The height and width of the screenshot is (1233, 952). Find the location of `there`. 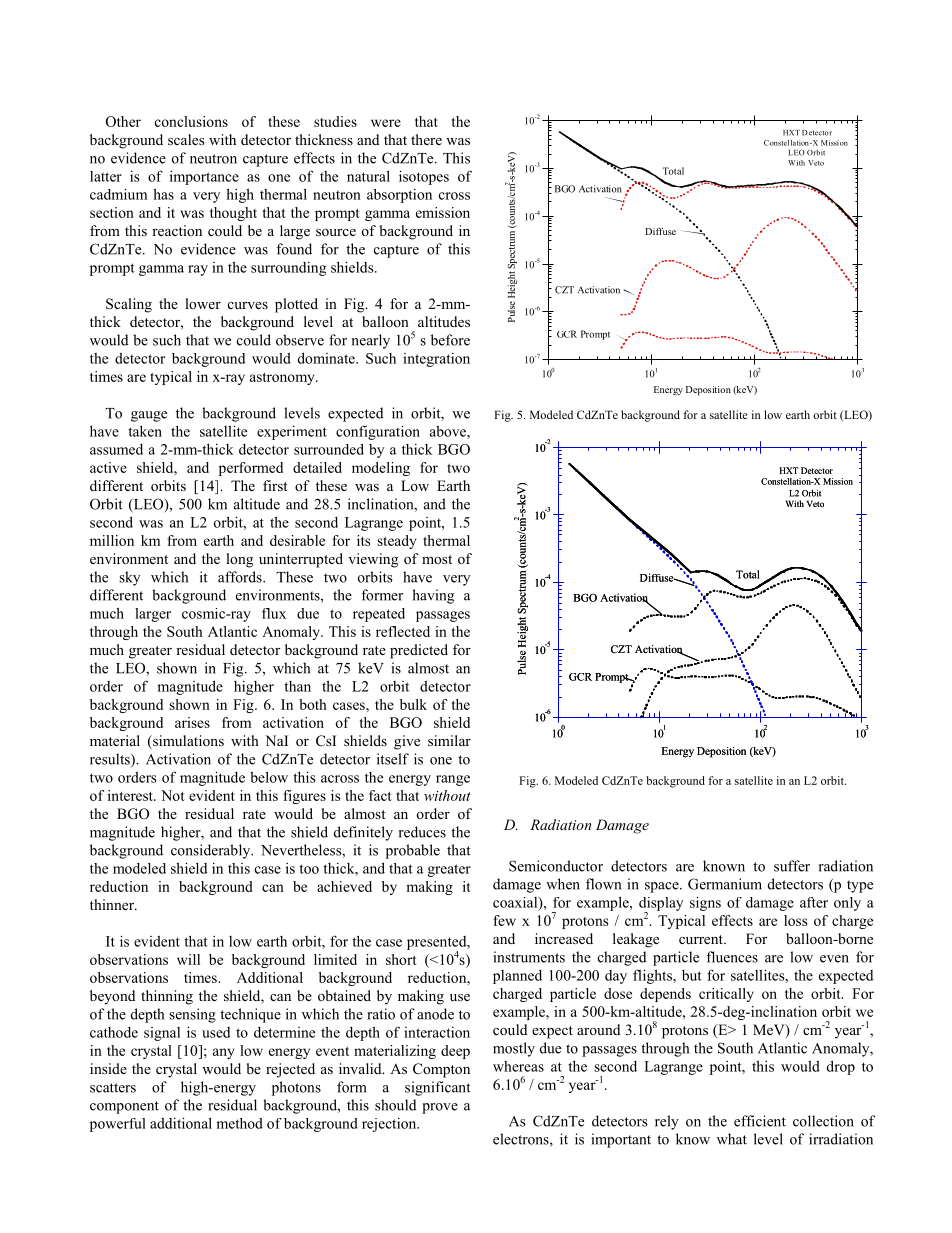

there is located at coordinates (426, 139).
